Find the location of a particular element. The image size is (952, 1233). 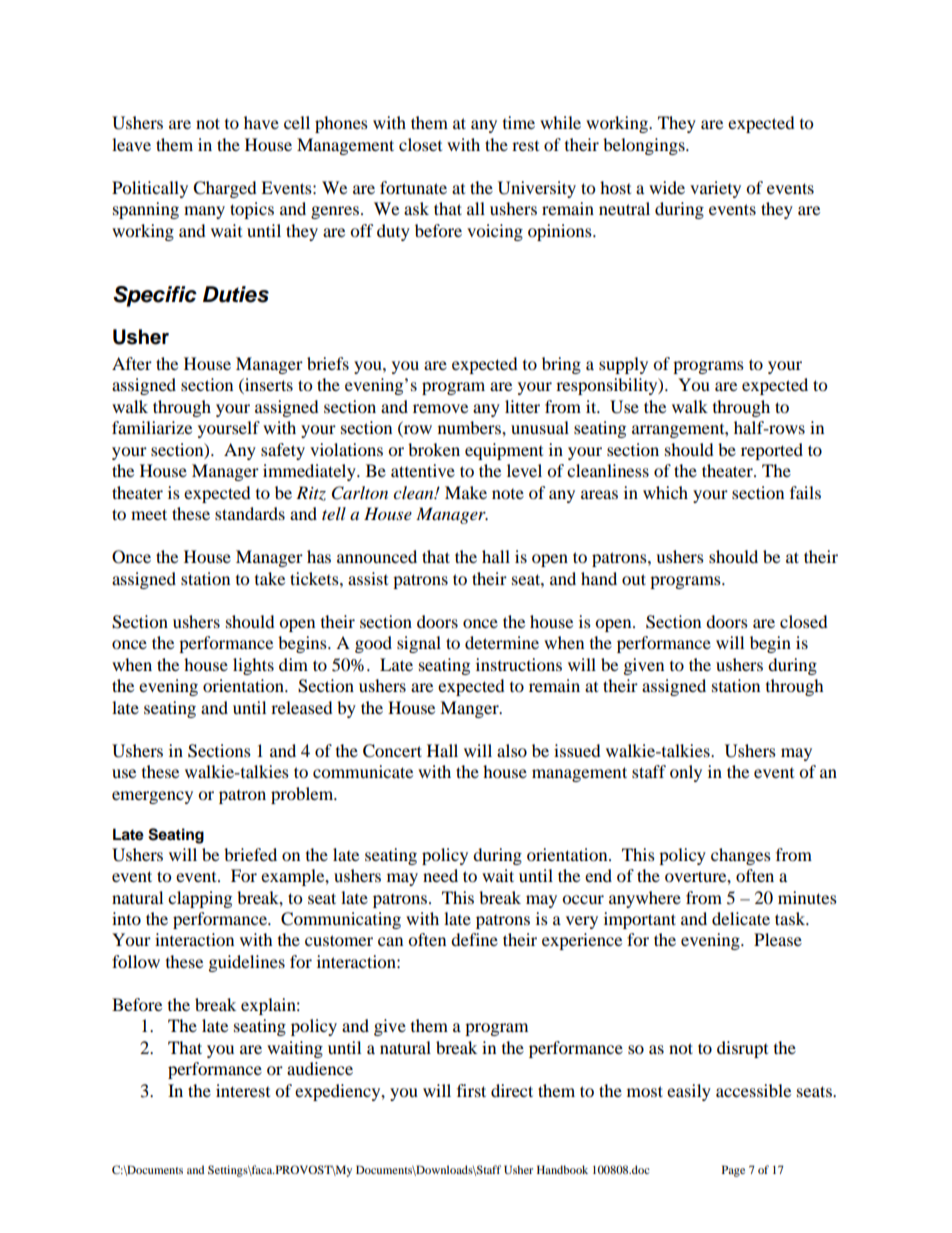

Charged is located at coordinates (225, 189).
